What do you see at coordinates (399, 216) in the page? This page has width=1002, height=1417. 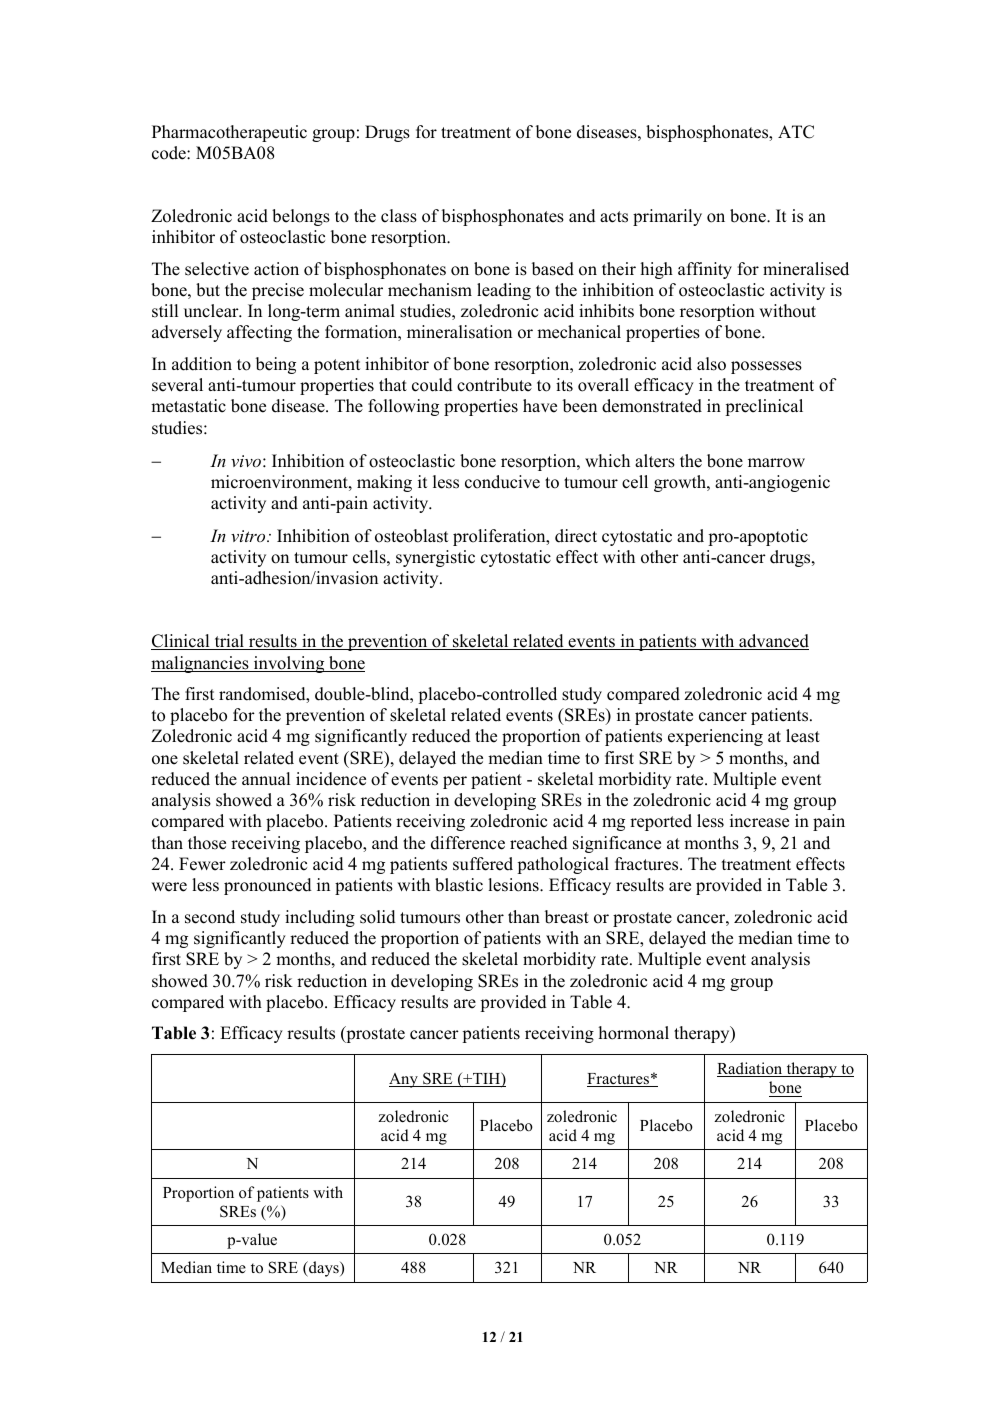 I see `class` at bounding box center [399, 216].
